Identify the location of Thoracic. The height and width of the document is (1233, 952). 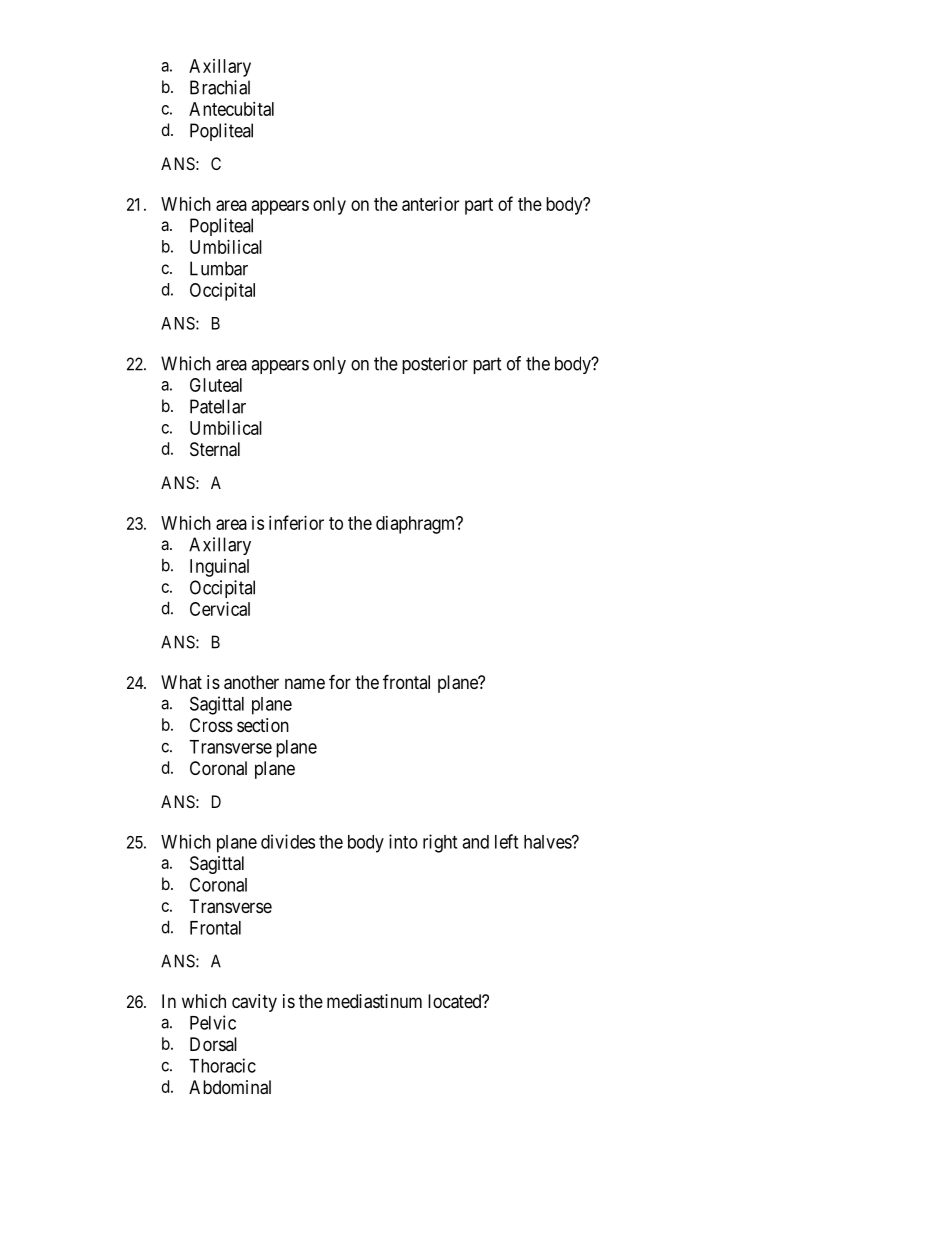
(222, 1065).
